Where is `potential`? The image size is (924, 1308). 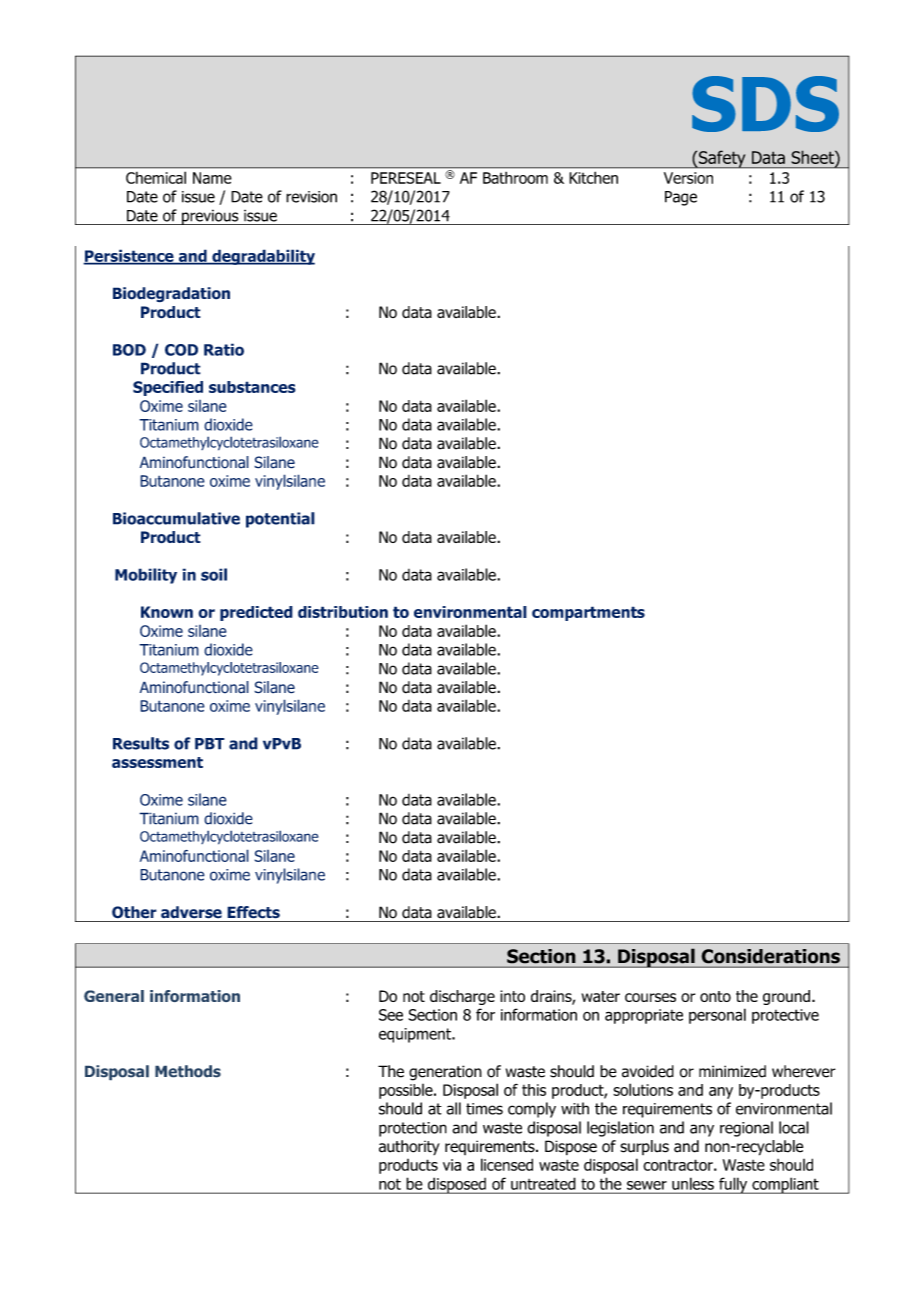
potential is located at coordinates (280, 520).
